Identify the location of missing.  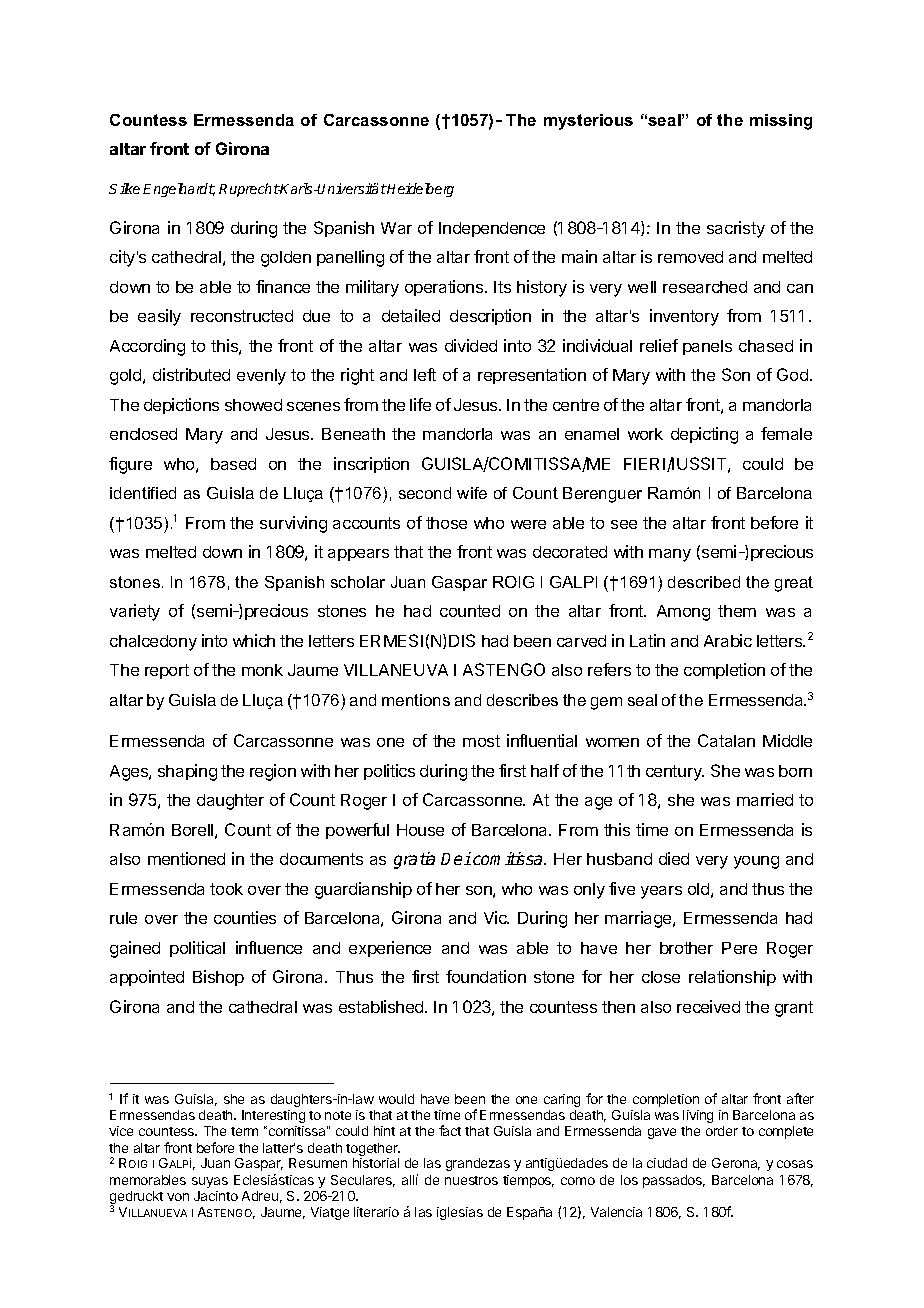
(781, 122).
